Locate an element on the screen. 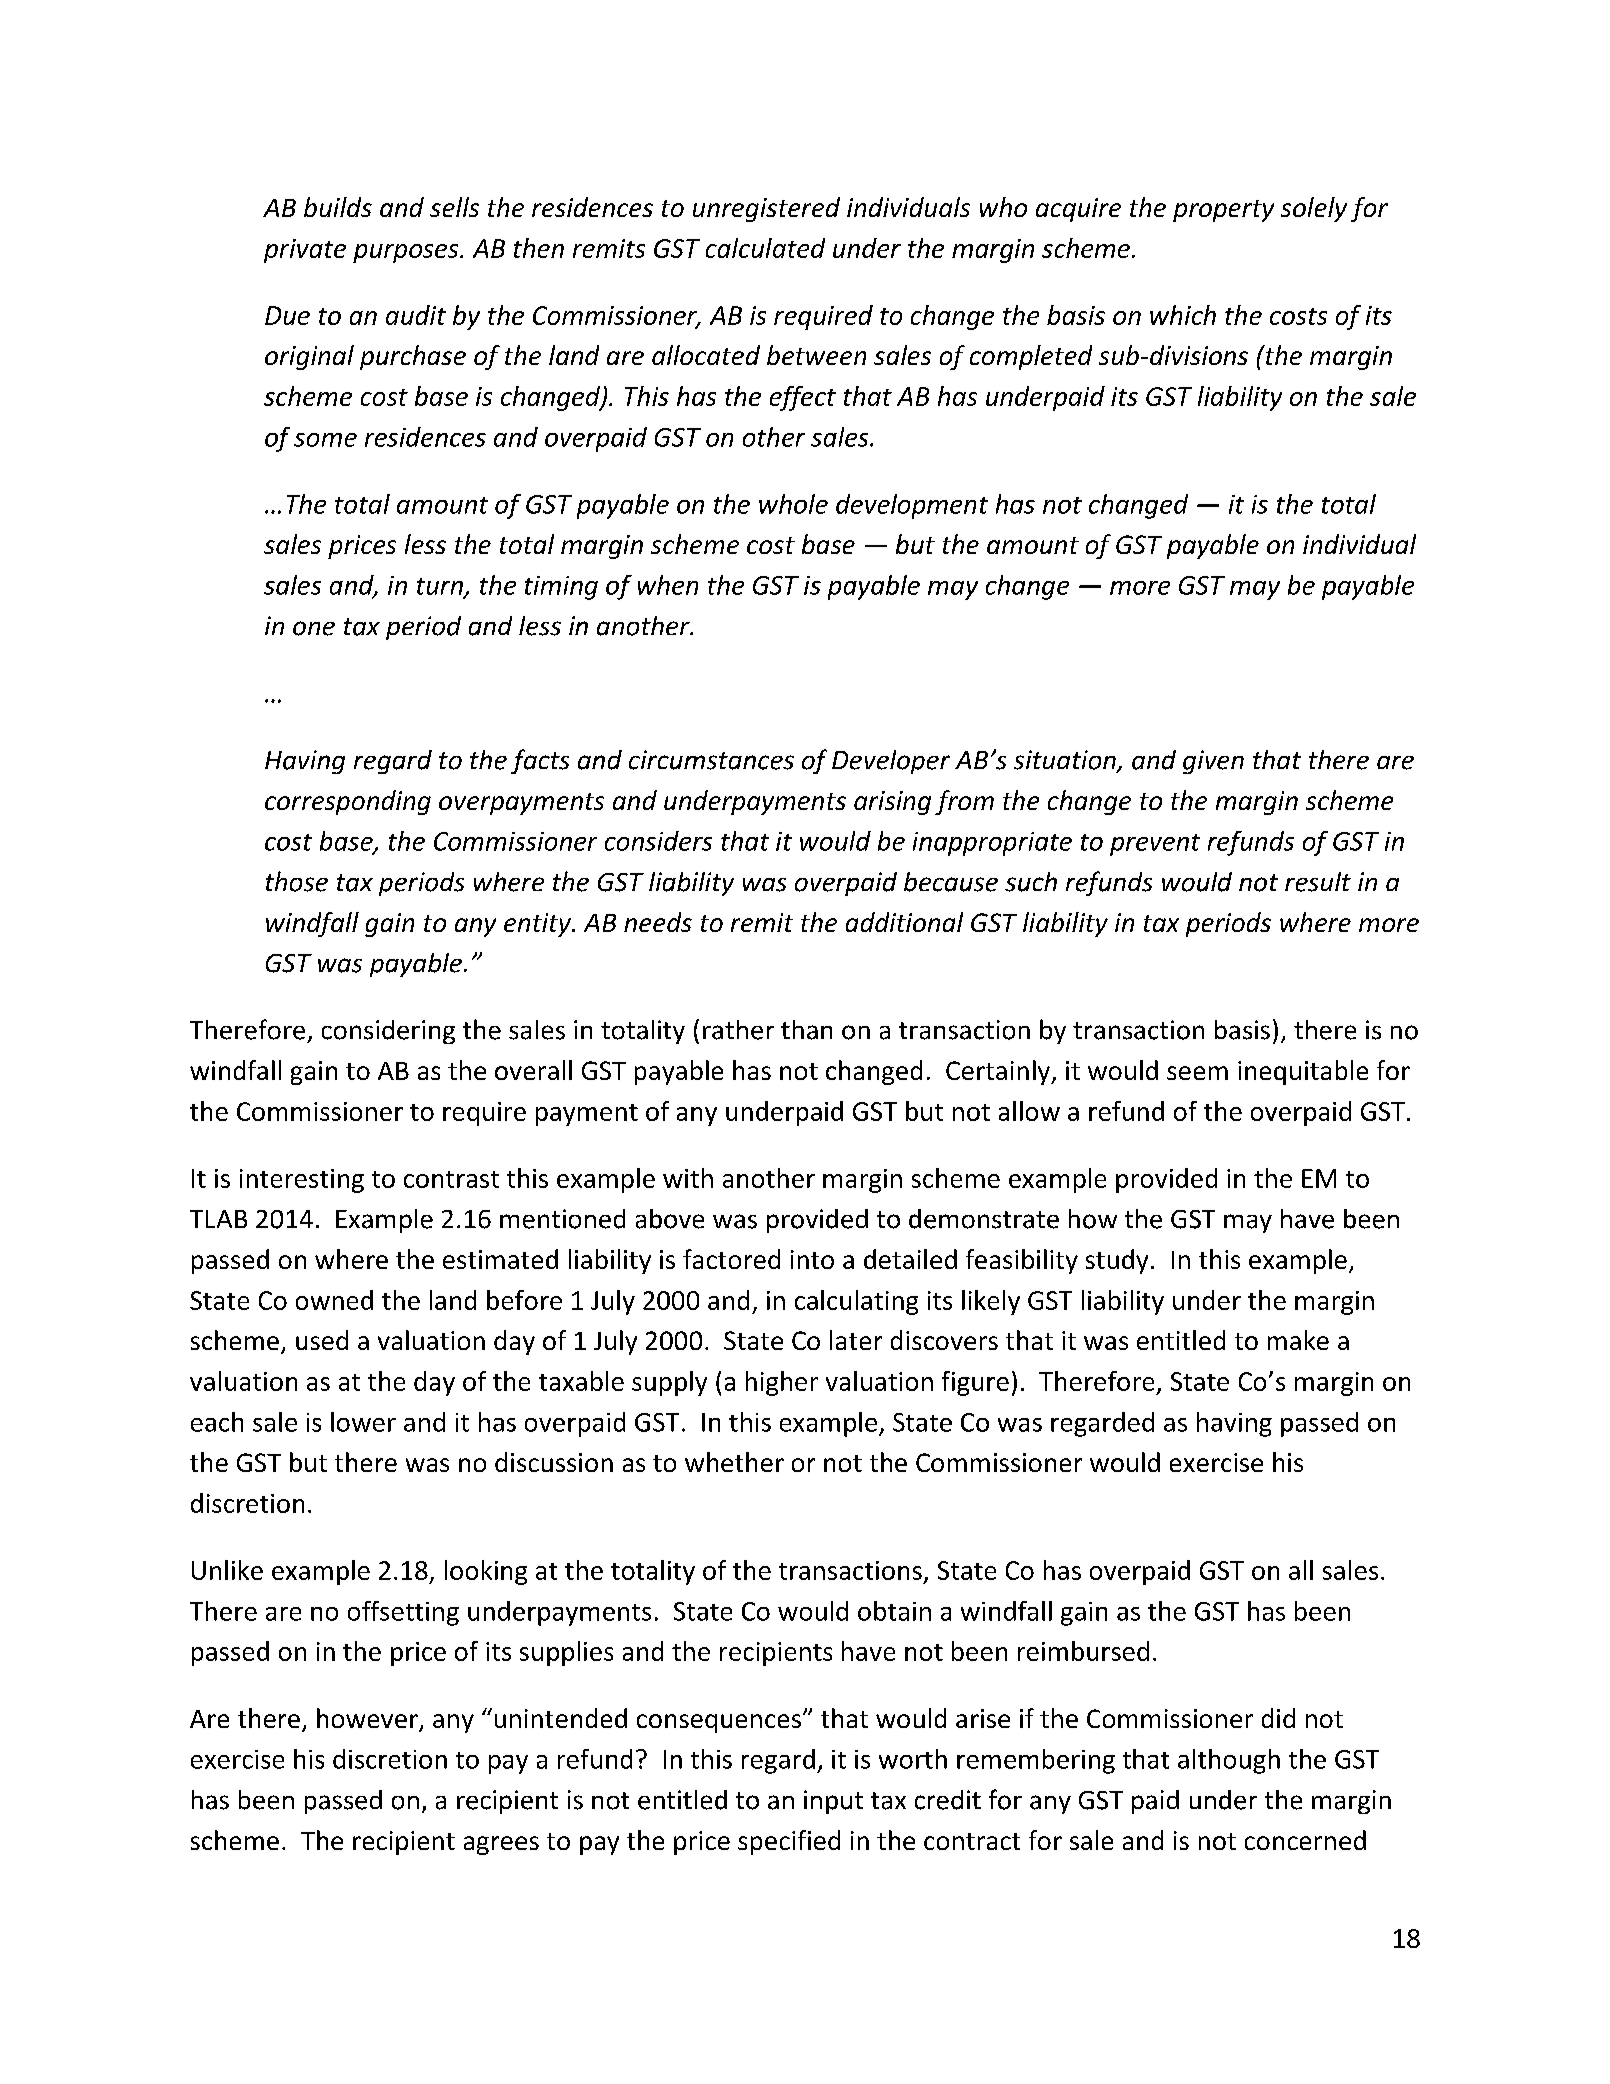  calculated is located at coordinates (765, 248).
